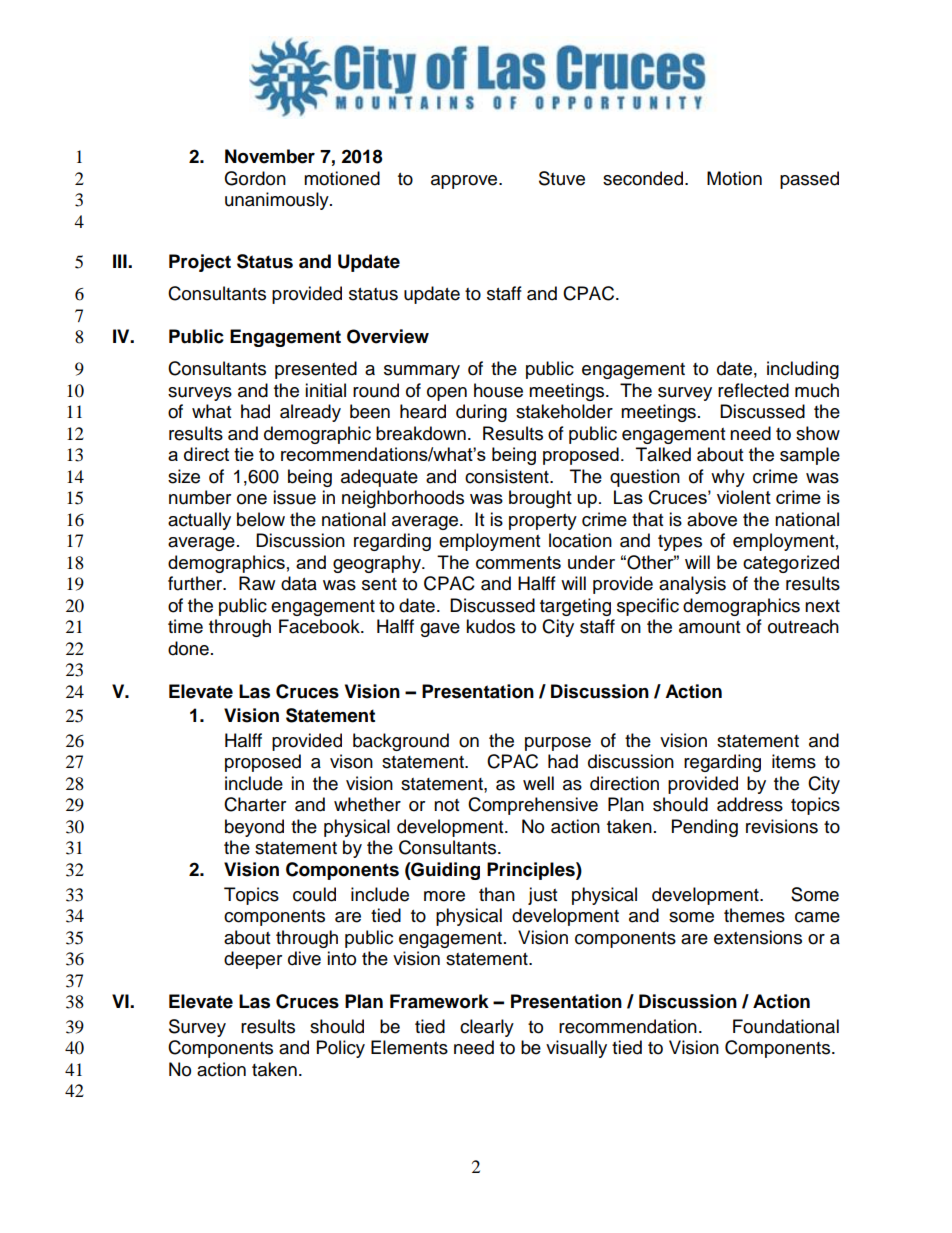 This screenshot has height=1233, width=952. Describe the element at coordinates (786, 1026) in the screenshot. I see `Foundational` at that location.
